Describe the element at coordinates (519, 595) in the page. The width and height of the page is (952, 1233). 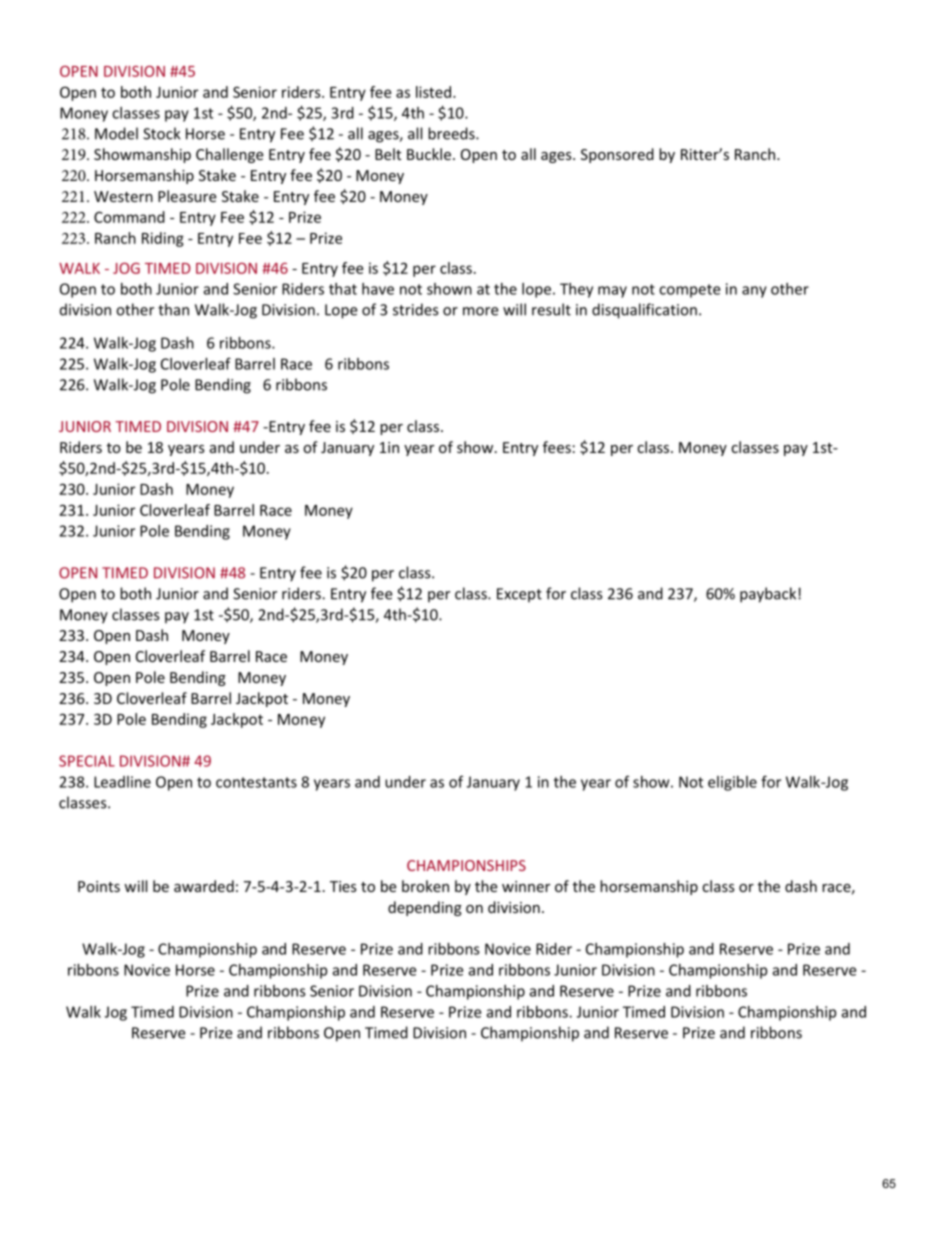
I see `Except` at that location.
